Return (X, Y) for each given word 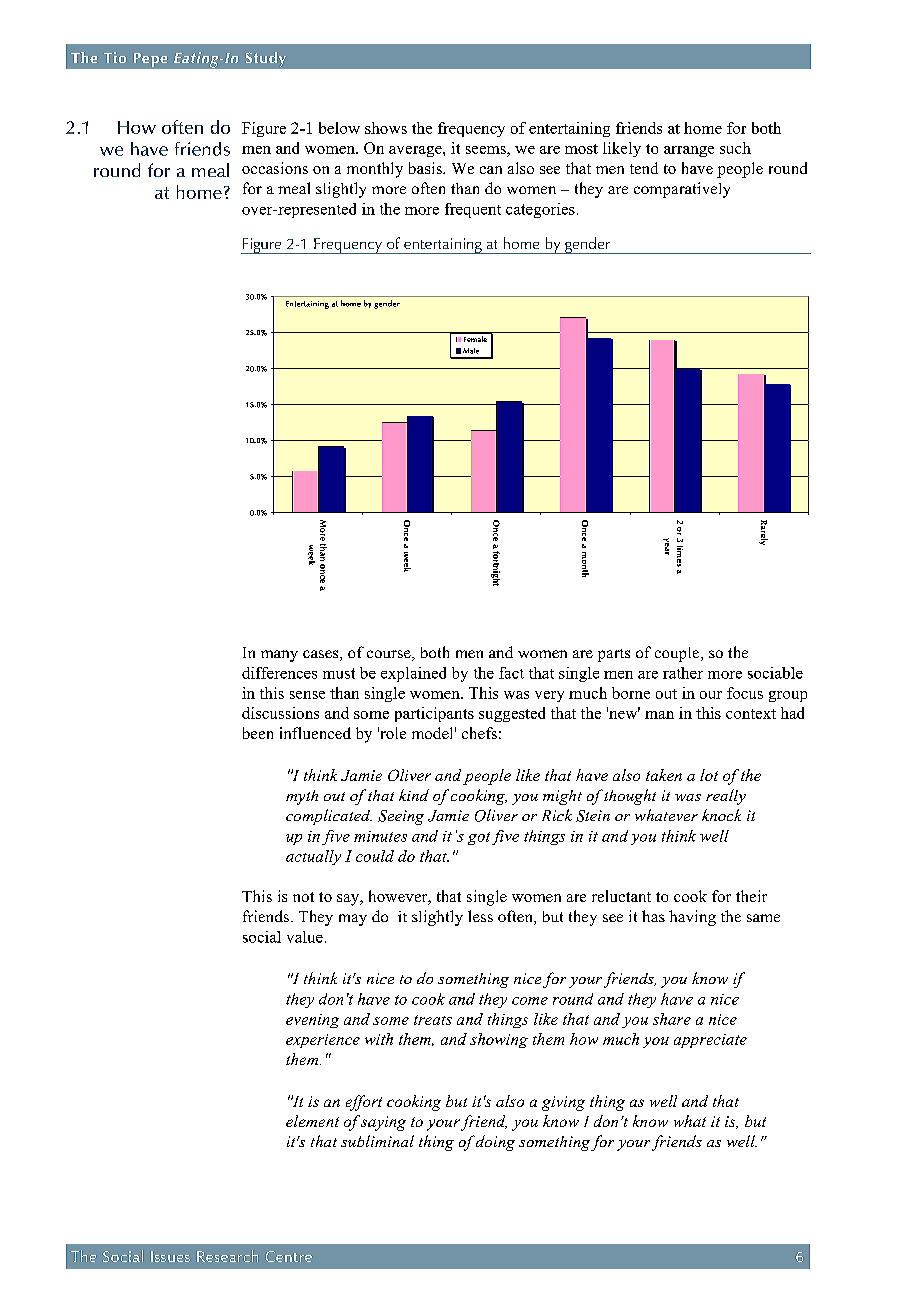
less (480, 916)
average (416, 151)
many (279, 656)
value (305, 937)
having (692, 918)
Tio (115, 57)
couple (678, 654)
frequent (473, 210)
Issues (170, 1256)
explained (413, 674)
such (735, 148)
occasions (275, 168)
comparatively (682, 190)
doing (495, 1143)
